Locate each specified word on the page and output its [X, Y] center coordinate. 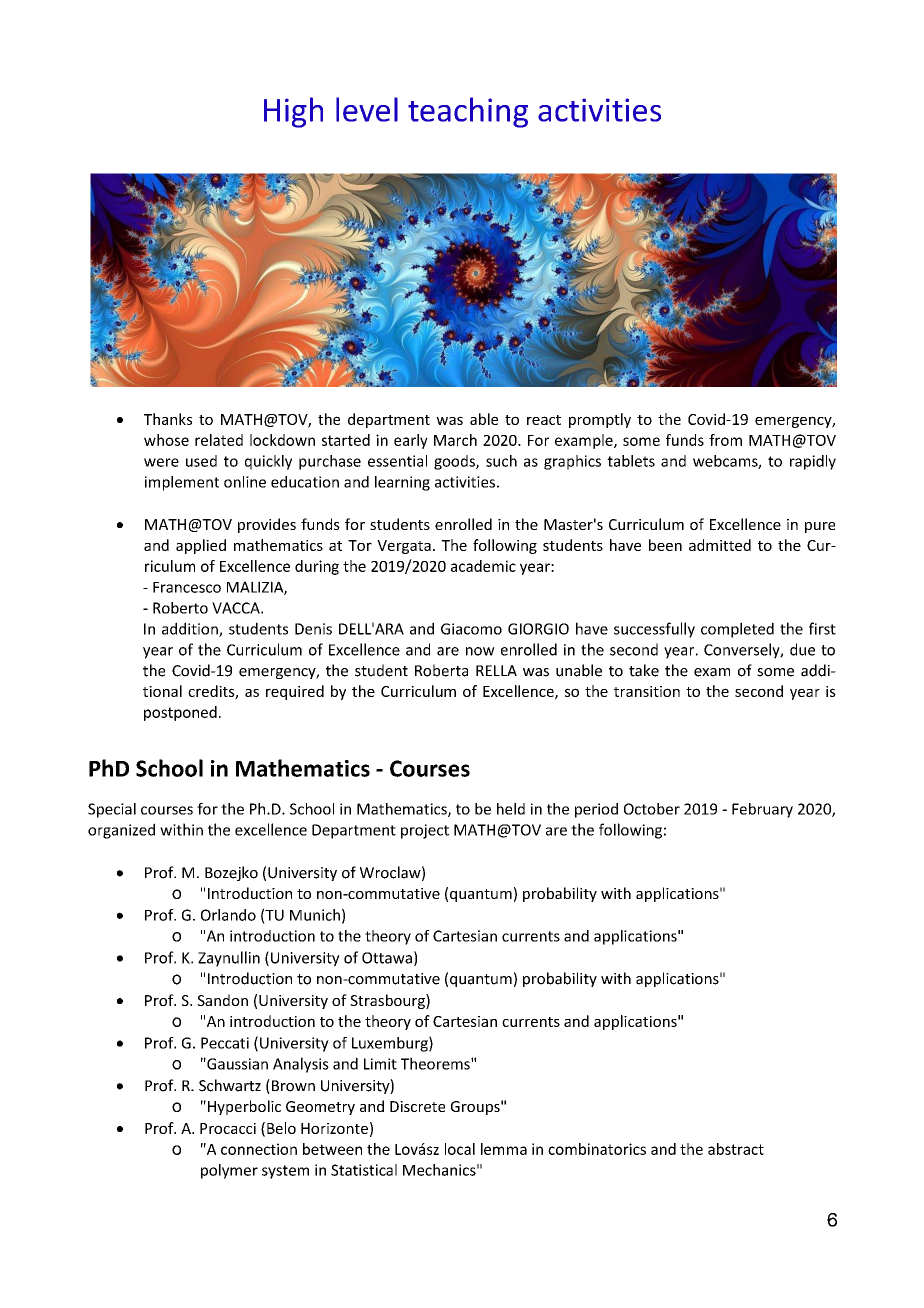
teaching [468, 112]
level [367, 109]
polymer [229, 1171]
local [460, 1149]
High [293, 112]
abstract [736, 1149]
